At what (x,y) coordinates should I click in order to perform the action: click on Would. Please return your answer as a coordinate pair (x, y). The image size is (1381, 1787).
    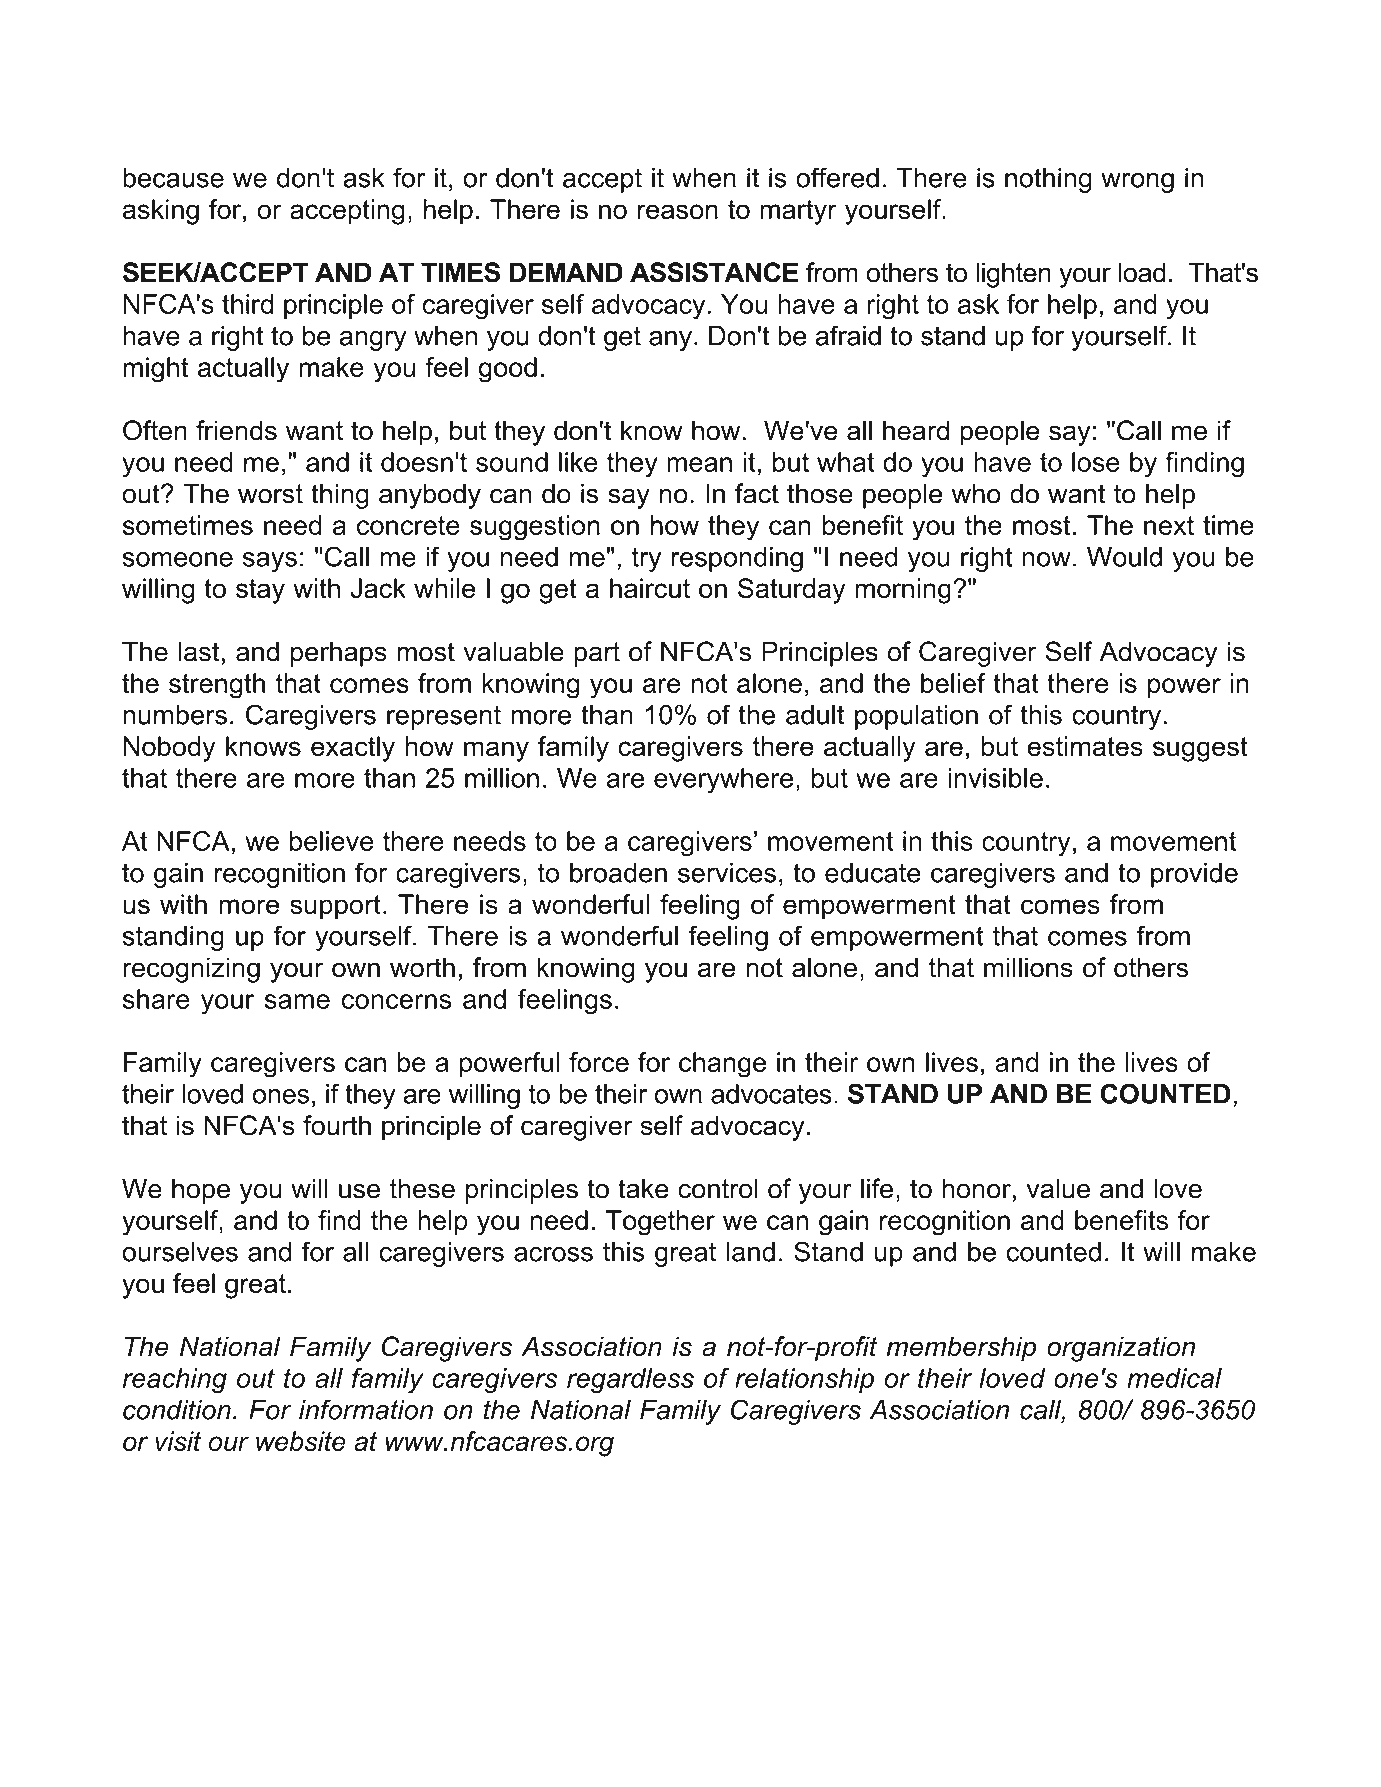
    Looking at the image, I should click on (1124, 557).
